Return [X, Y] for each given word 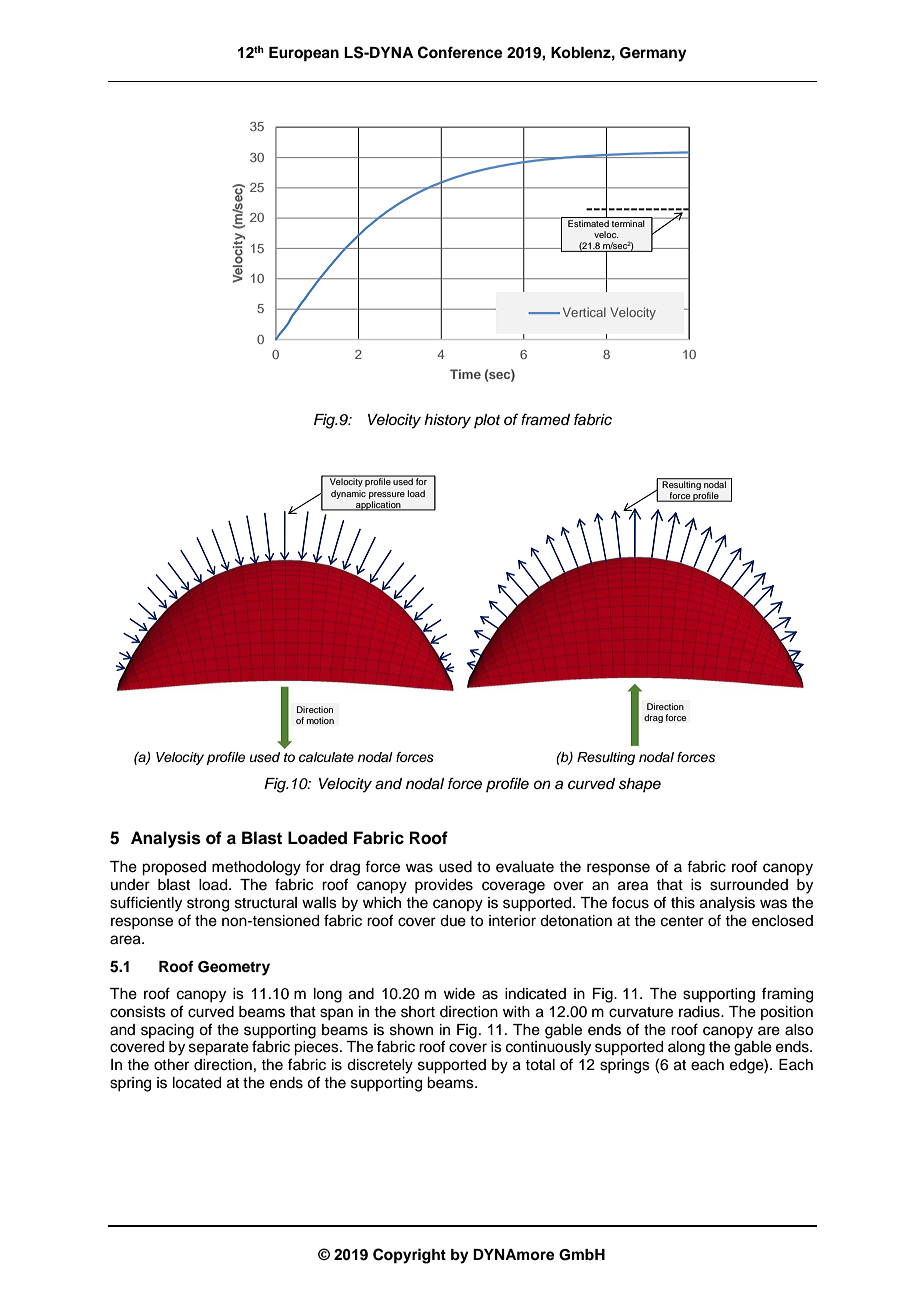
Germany [653, 54]
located [197, 1083]
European [304, 54]
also [799, 1030]
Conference [460, 52]
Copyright [409, 1256]
